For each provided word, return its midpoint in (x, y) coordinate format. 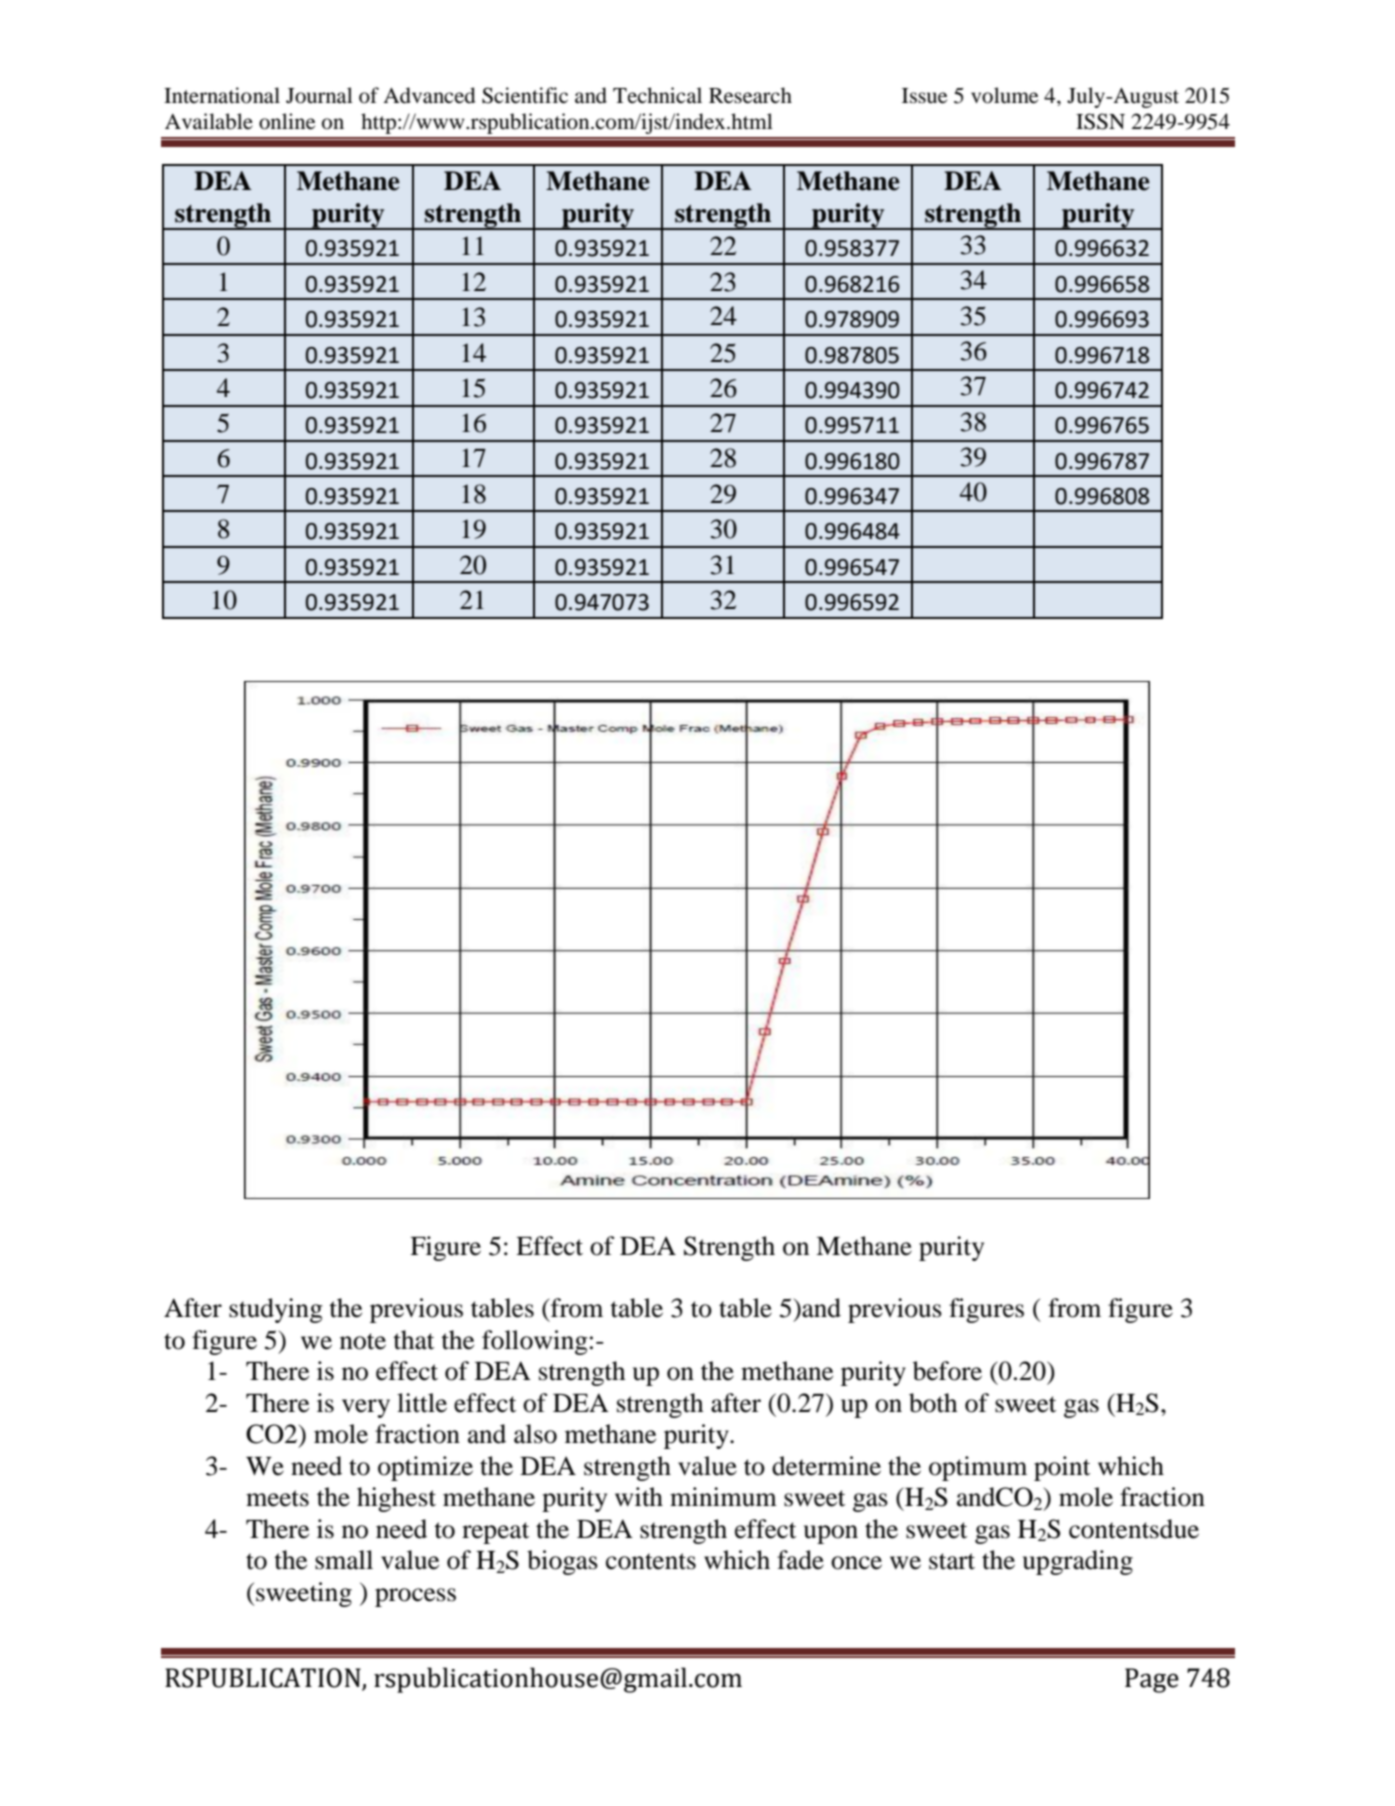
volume (1004, 95)
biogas (562, 1562)
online (287, 121)
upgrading (1078, 1562)
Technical (657, 95)
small (344, 1560)
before (947, 1371)
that (413, 1340)
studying (276, 1310)
